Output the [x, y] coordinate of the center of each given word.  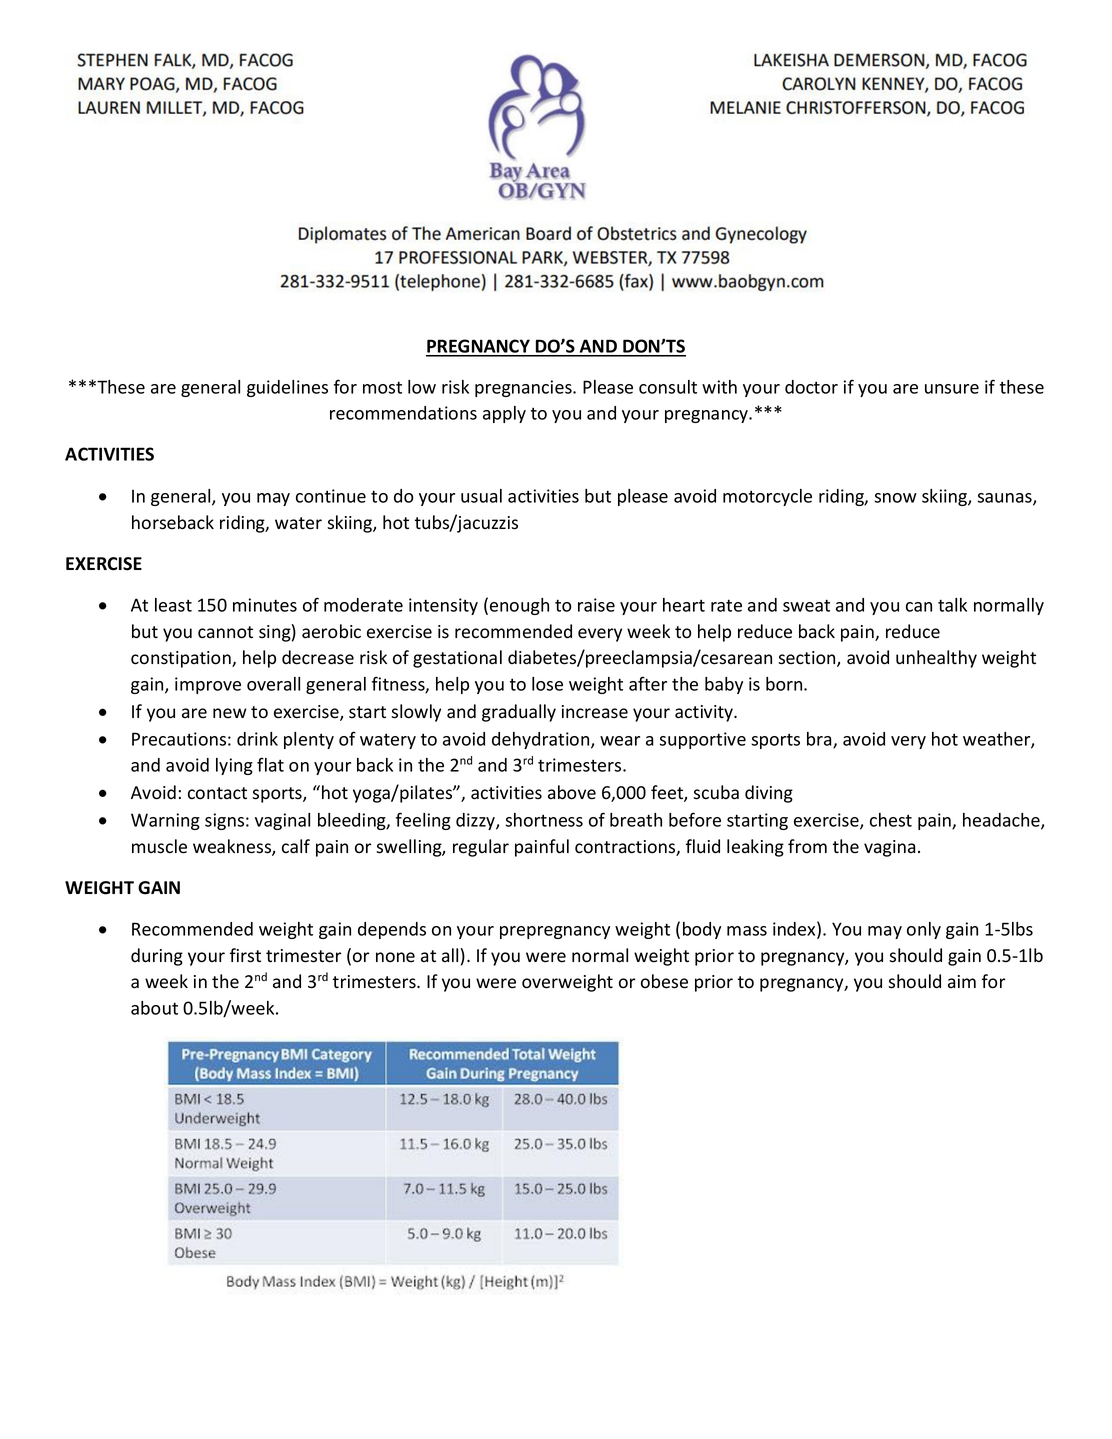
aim [962, 982]
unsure [952, 389]
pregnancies [524, 388]
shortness [544, 820]
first [245, 955]
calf [296, 846]
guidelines [287, 388]
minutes [265, 605]
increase [595, 712]
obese [664, 981]
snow [895, 498]
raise [596, 605]
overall [273, 684]
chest [891, 820]
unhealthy [936, 659]
